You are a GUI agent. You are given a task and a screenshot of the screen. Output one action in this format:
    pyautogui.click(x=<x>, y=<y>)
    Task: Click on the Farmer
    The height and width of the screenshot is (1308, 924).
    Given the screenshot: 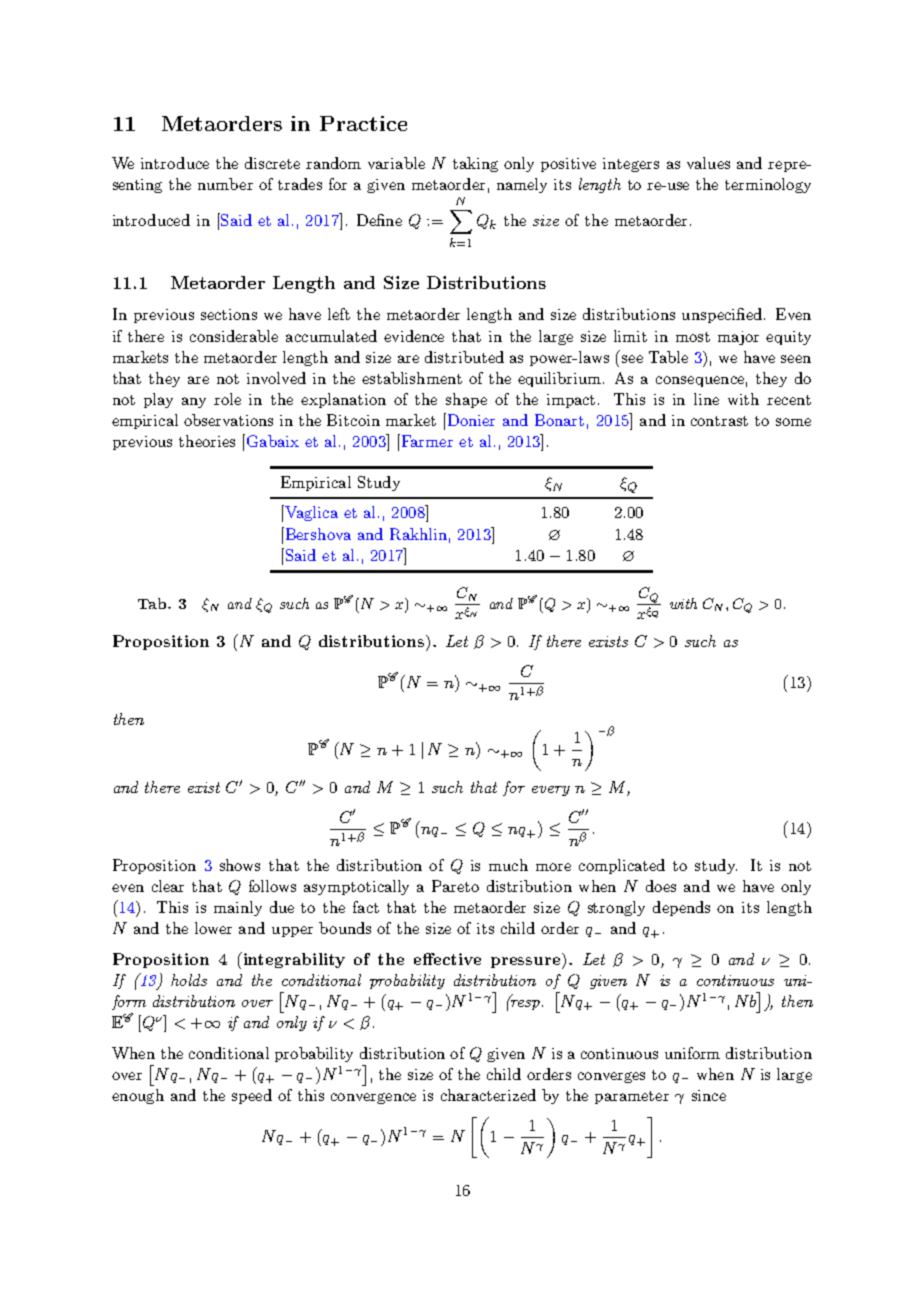 What is the action you would take?
    pyautogui.click(x=426, y=440)
